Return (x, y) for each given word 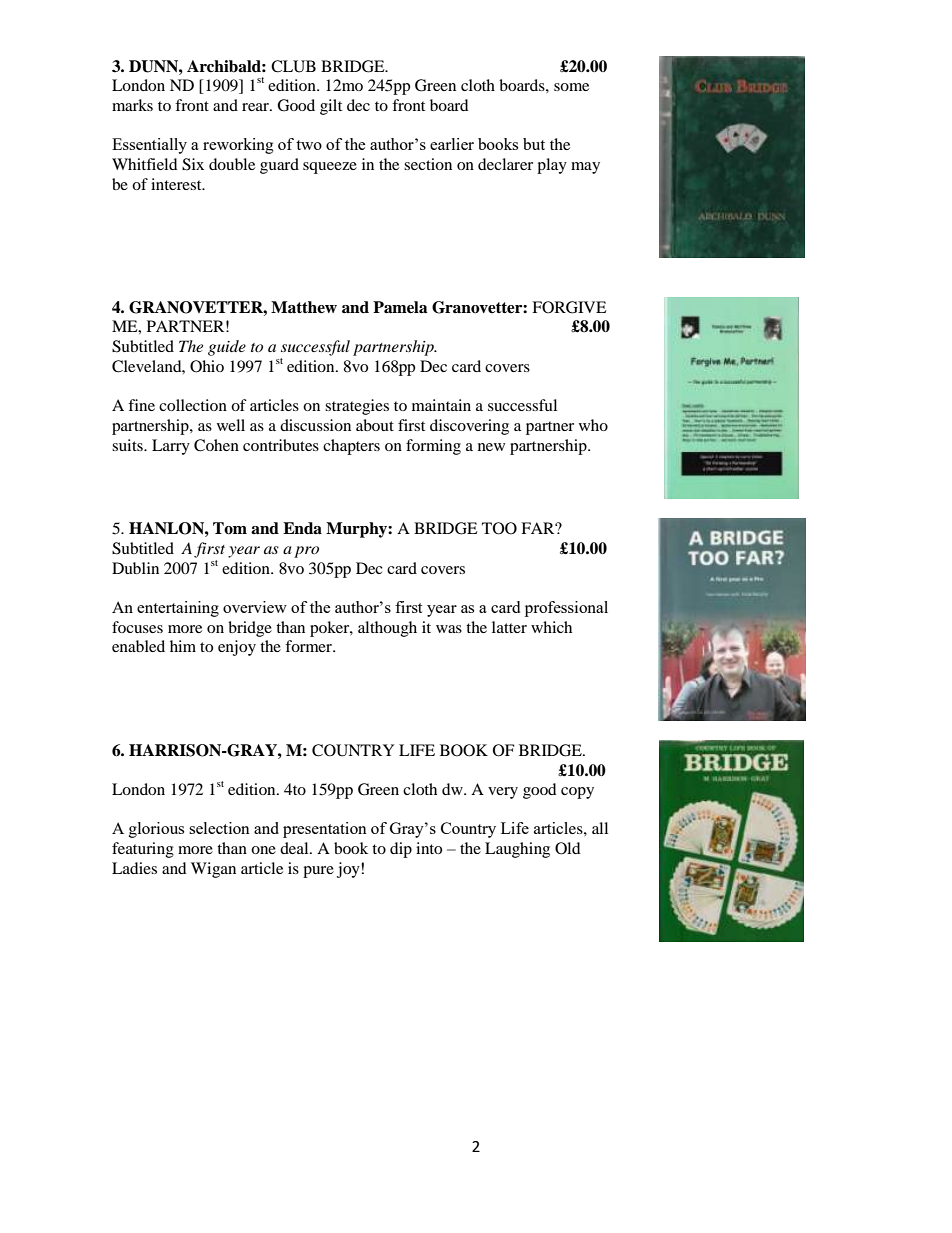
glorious (156, 830)
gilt (331, 107)
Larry (171, 447)
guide (227, 348)
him (183, 646)
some (571, 87)
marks (132, 105)
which (551, 627)
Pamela (400, 307)
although (387, 629)
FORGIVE (569, 307)
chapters (351, 447)
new (491, 447)
